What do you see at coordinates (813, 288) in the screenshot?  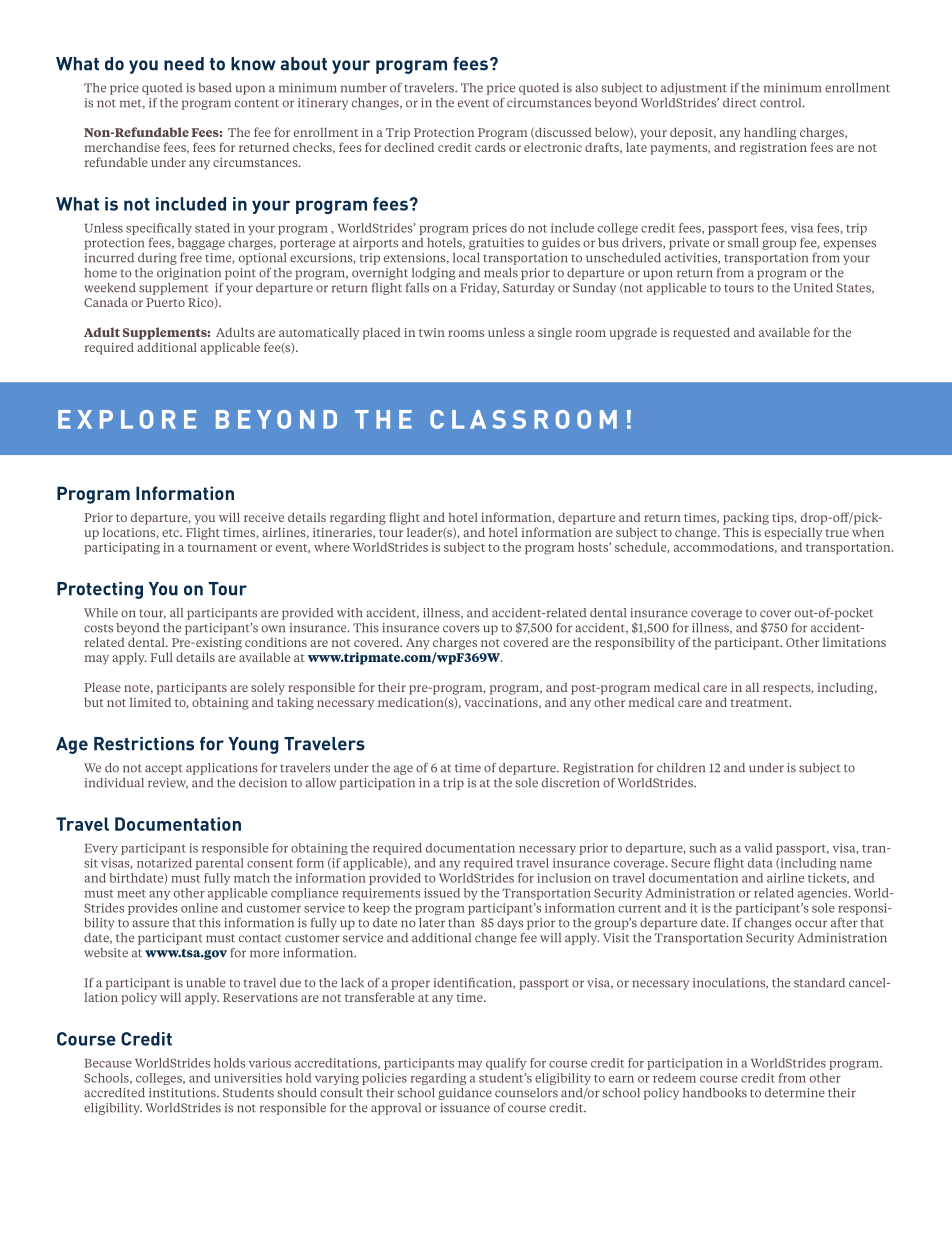 I see `United` at bounding box center [813, 288].
